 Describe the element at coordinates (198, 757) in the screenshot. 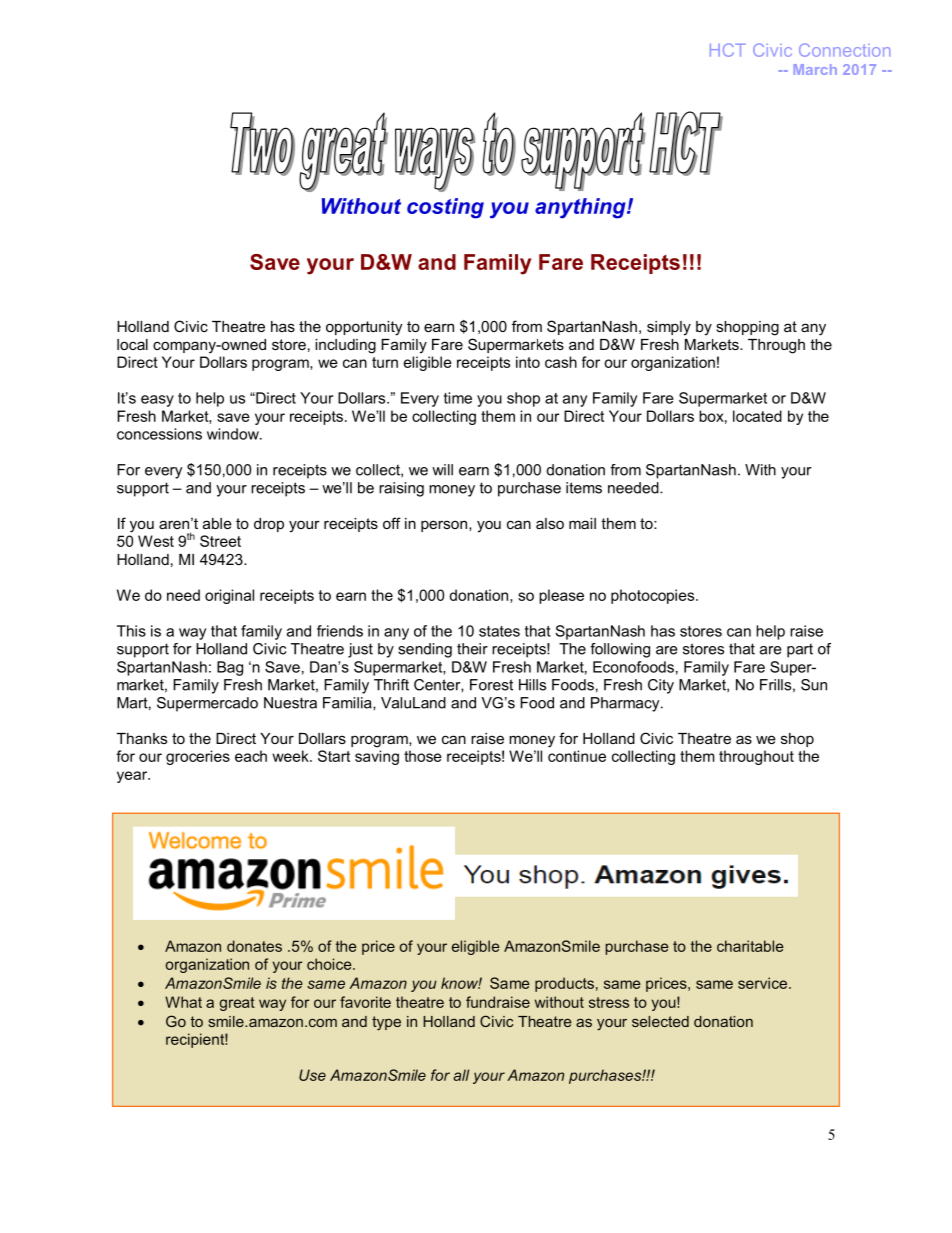

I see `groceries` at that location.
